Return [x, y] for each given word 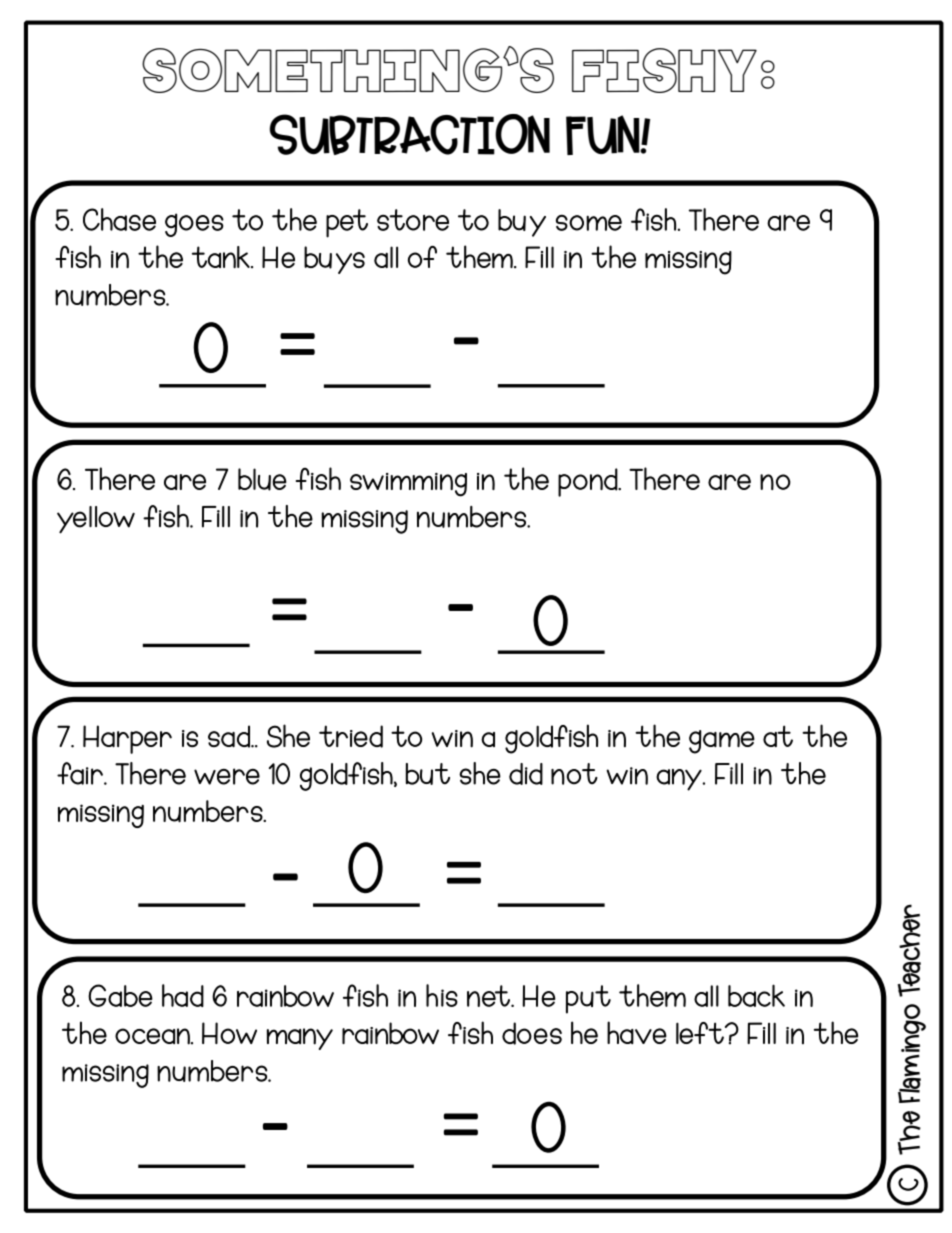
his [442, 995]
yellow [96, 520]
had [183, 995]
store [413, 220]
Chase [119, 219]
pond [588, 482]
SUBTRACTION [409, 134]
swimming [408, 485]
